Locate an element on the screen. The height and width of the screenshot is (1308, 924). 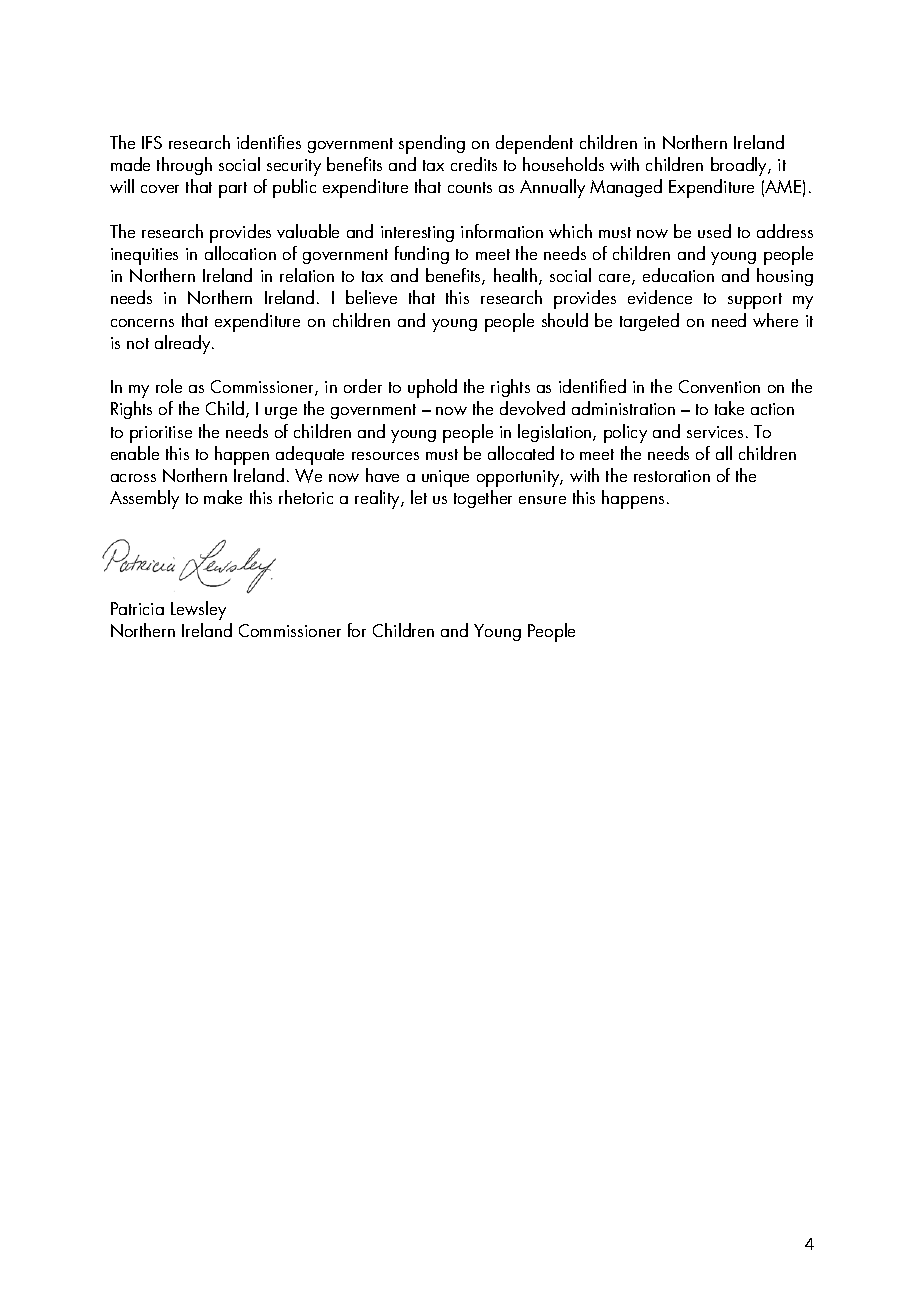
credits is located at coordinates (474, 164).
